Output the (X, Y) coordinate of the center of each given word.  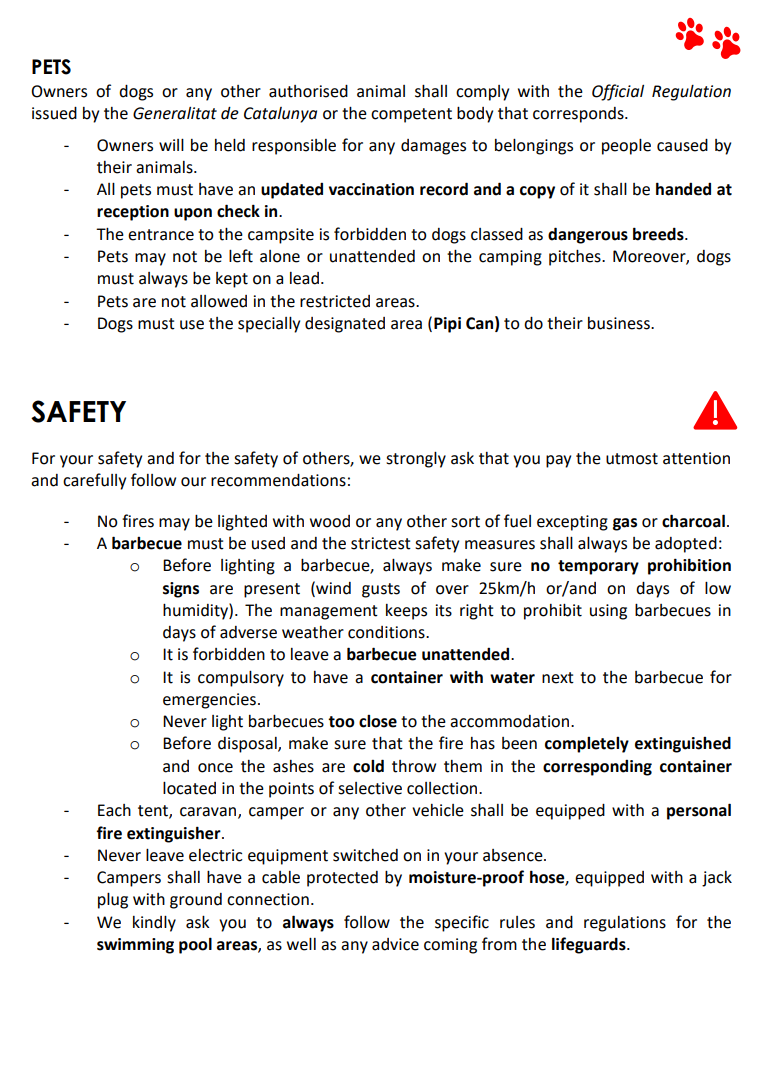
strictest (381, 543)
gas (625, 524)
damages (433, 147)
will (171, 145)
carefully (94, 481)
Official (618, 92)
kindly (154, 924)
